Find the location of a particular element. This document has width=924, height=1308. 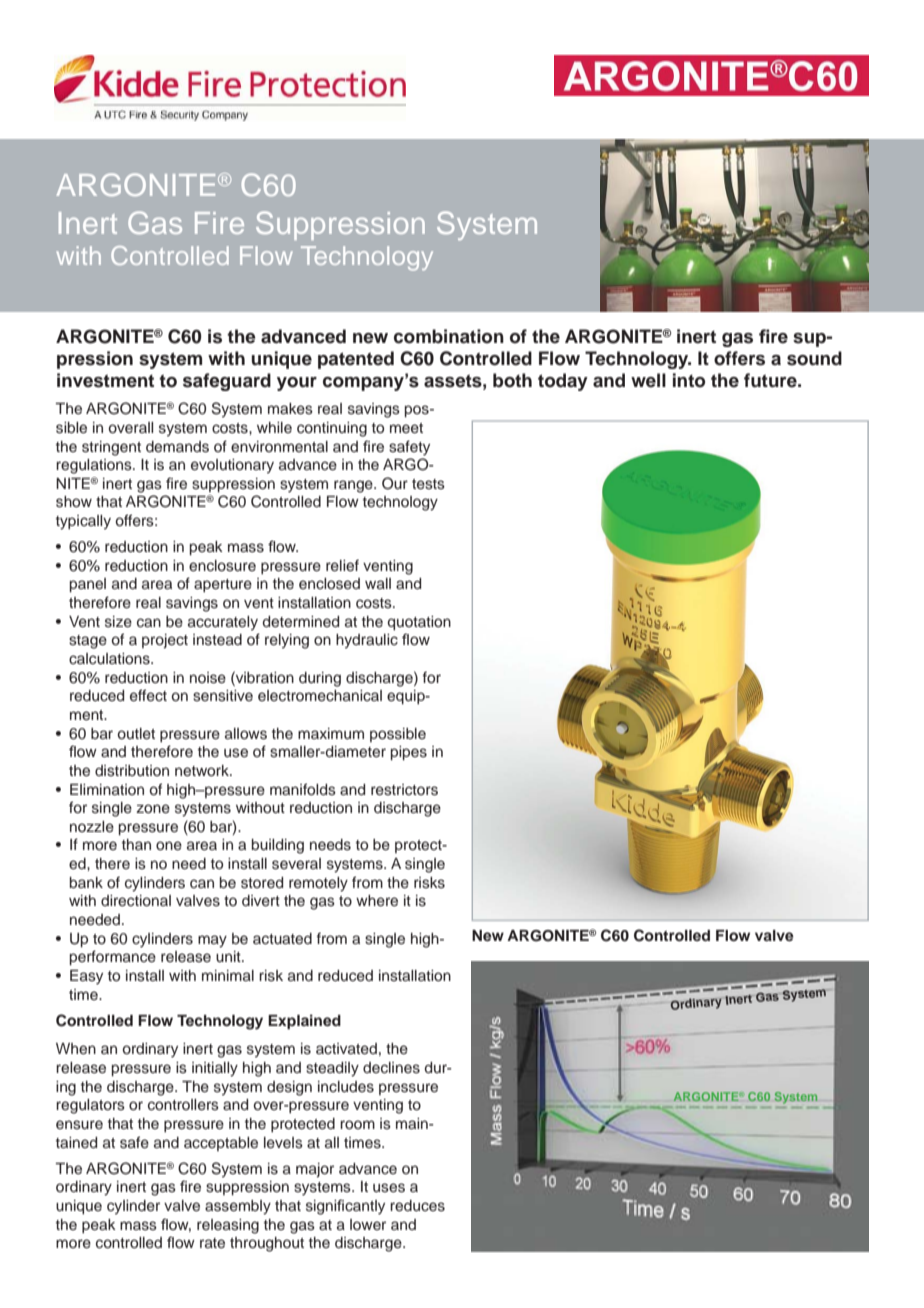

sound is located at coordinates (814, 358).
